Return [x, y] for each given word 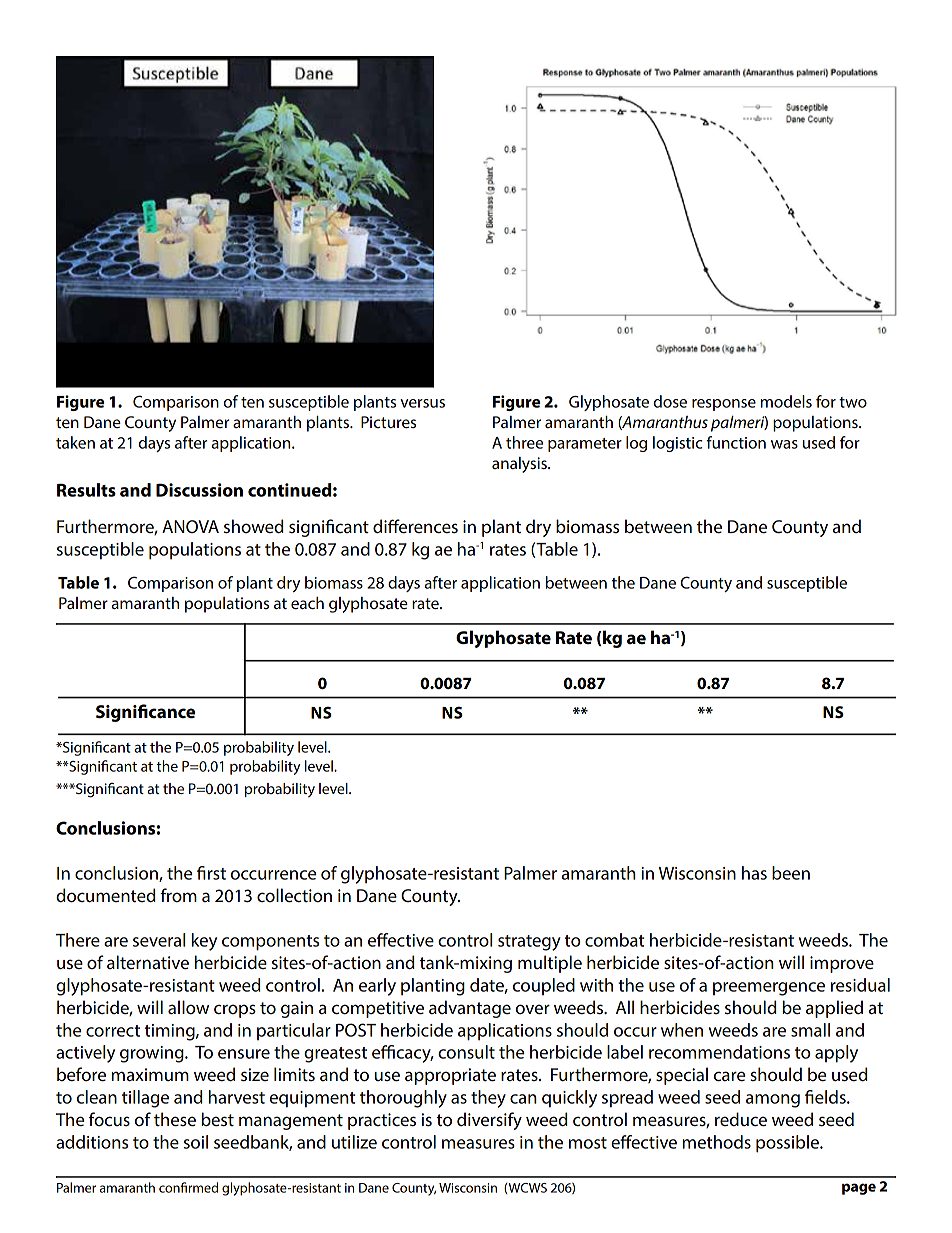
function [736, 442]
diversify [489, 1121]
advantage [470, 1009]
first [211, 873]
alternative [148, 962]
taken [75, 442]
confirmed [188, 1187]
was [784, 444]
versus [422, 403]
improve [842, 964]
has [754, 873]
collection [294, 895]
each [307, 603]
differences [415, 526]
